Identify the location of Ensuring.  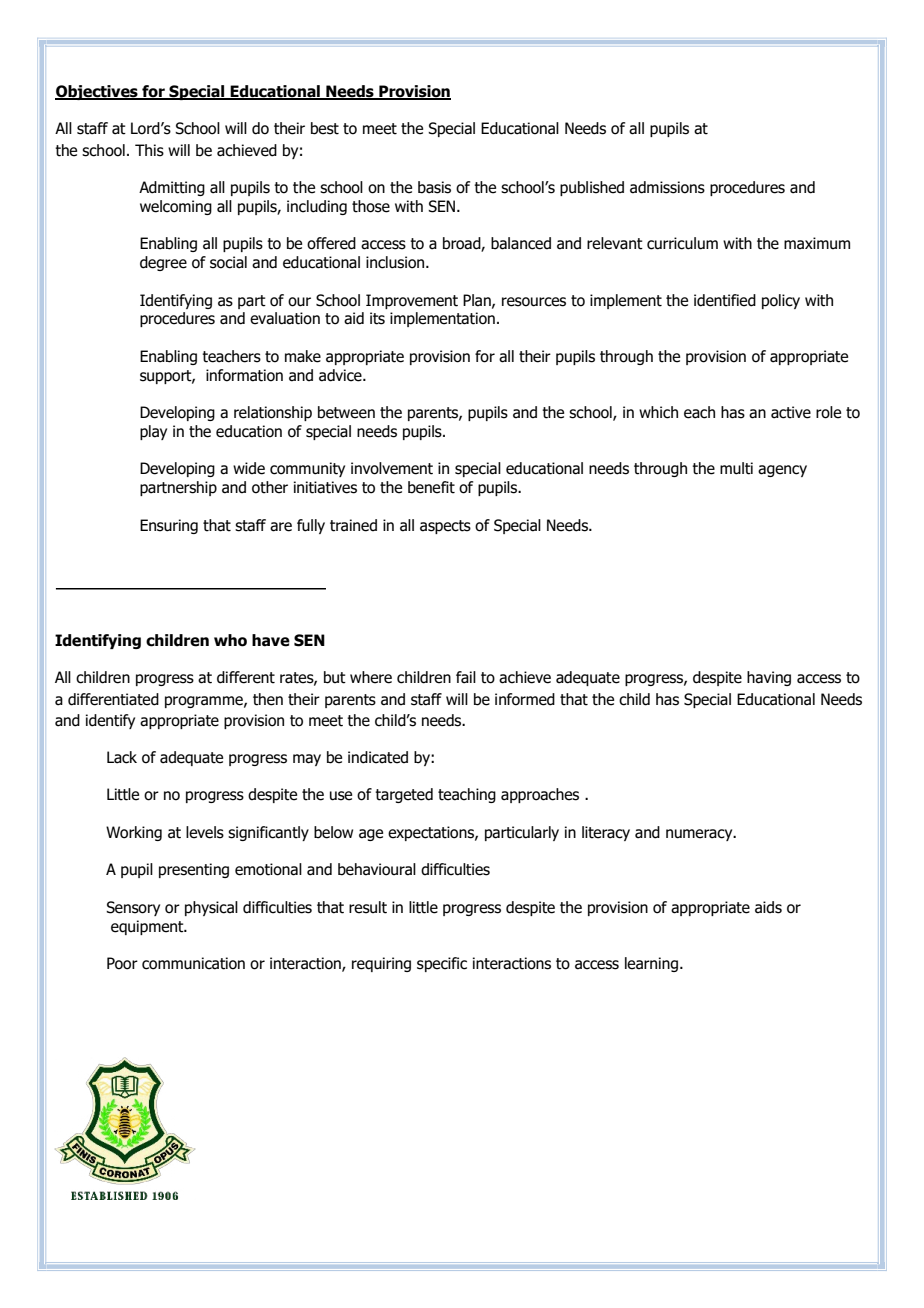
(169, 526).
